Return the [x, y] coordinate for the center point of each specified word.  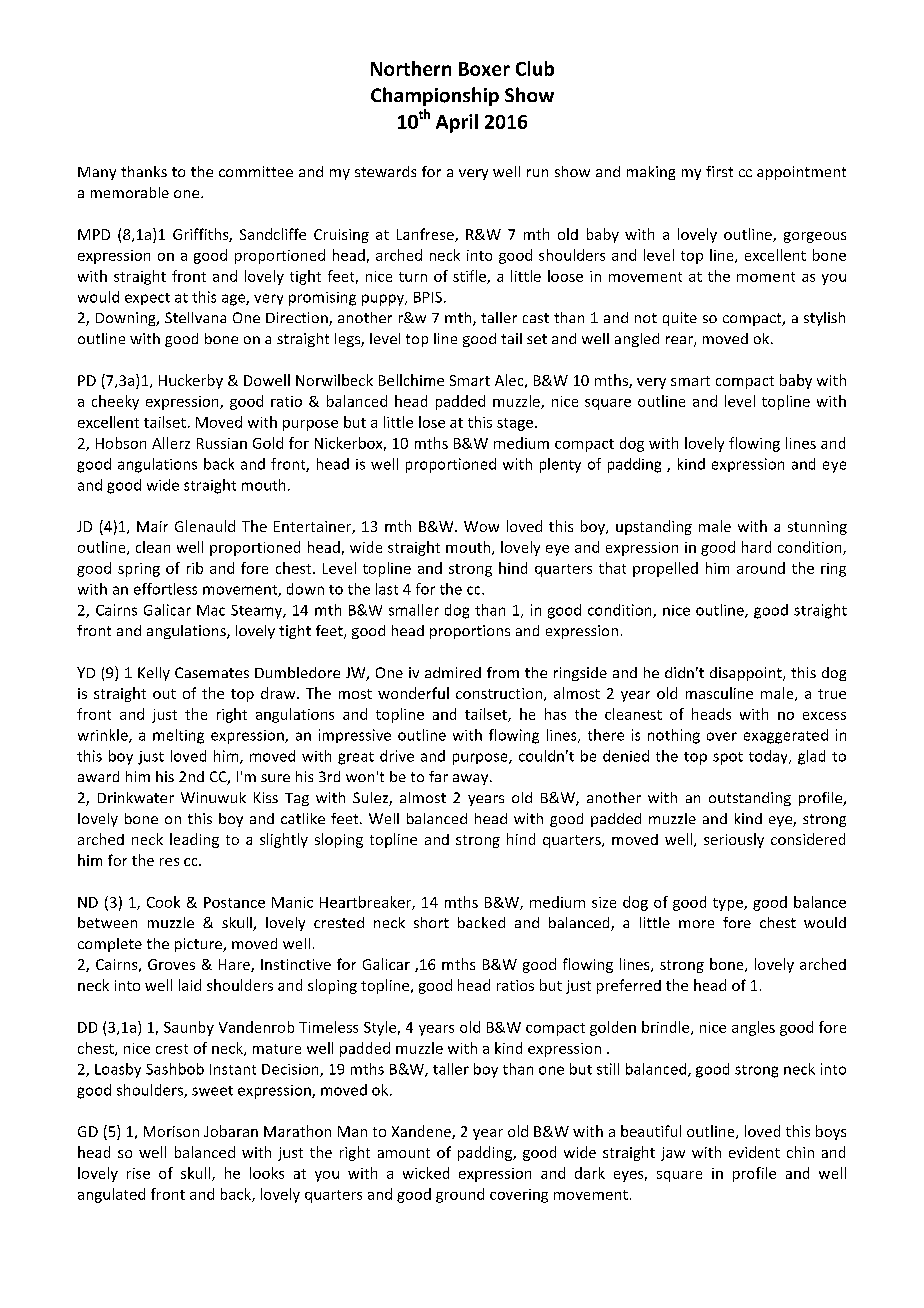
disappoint [747, 674]
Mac [211, 610]
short [431, 922]
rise [138, 1173]
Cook [163, 902]
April [457, 123]
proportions [470, 632]
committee [256, 171]
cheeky [115, 402]
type [729, 904]
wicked [426, 1173]
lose [432, 422]
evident [754, 1152]
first [719, 171]
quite [680, 319]
